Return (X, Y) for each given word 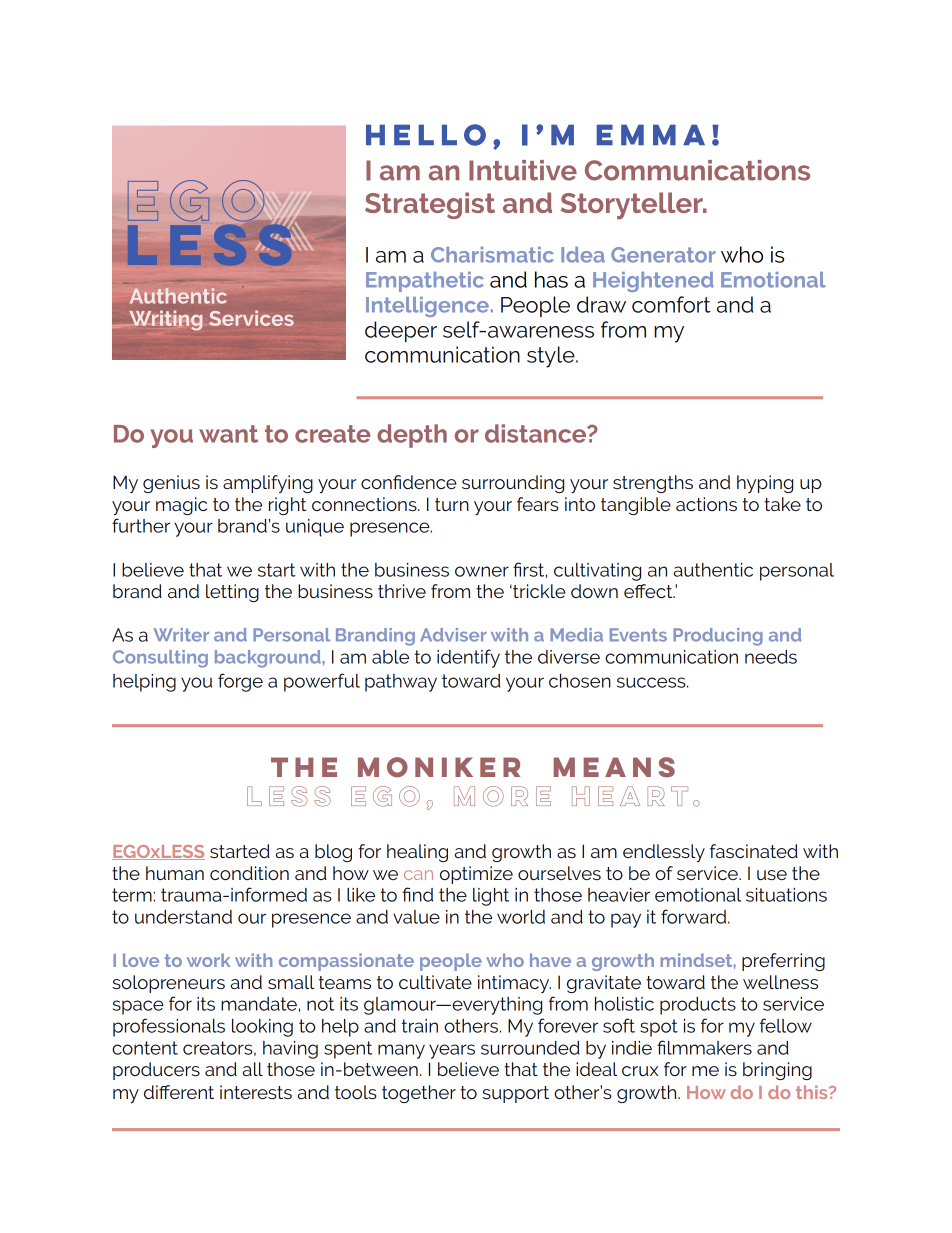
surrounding (513, 484)
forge (240, 682)
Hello (426, 135)
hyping (765, 484)
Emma (651, 134)
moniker (439, 767)
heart (630, 796)
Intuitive (523, 170)
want (228, 434)
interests (256, 1092)
